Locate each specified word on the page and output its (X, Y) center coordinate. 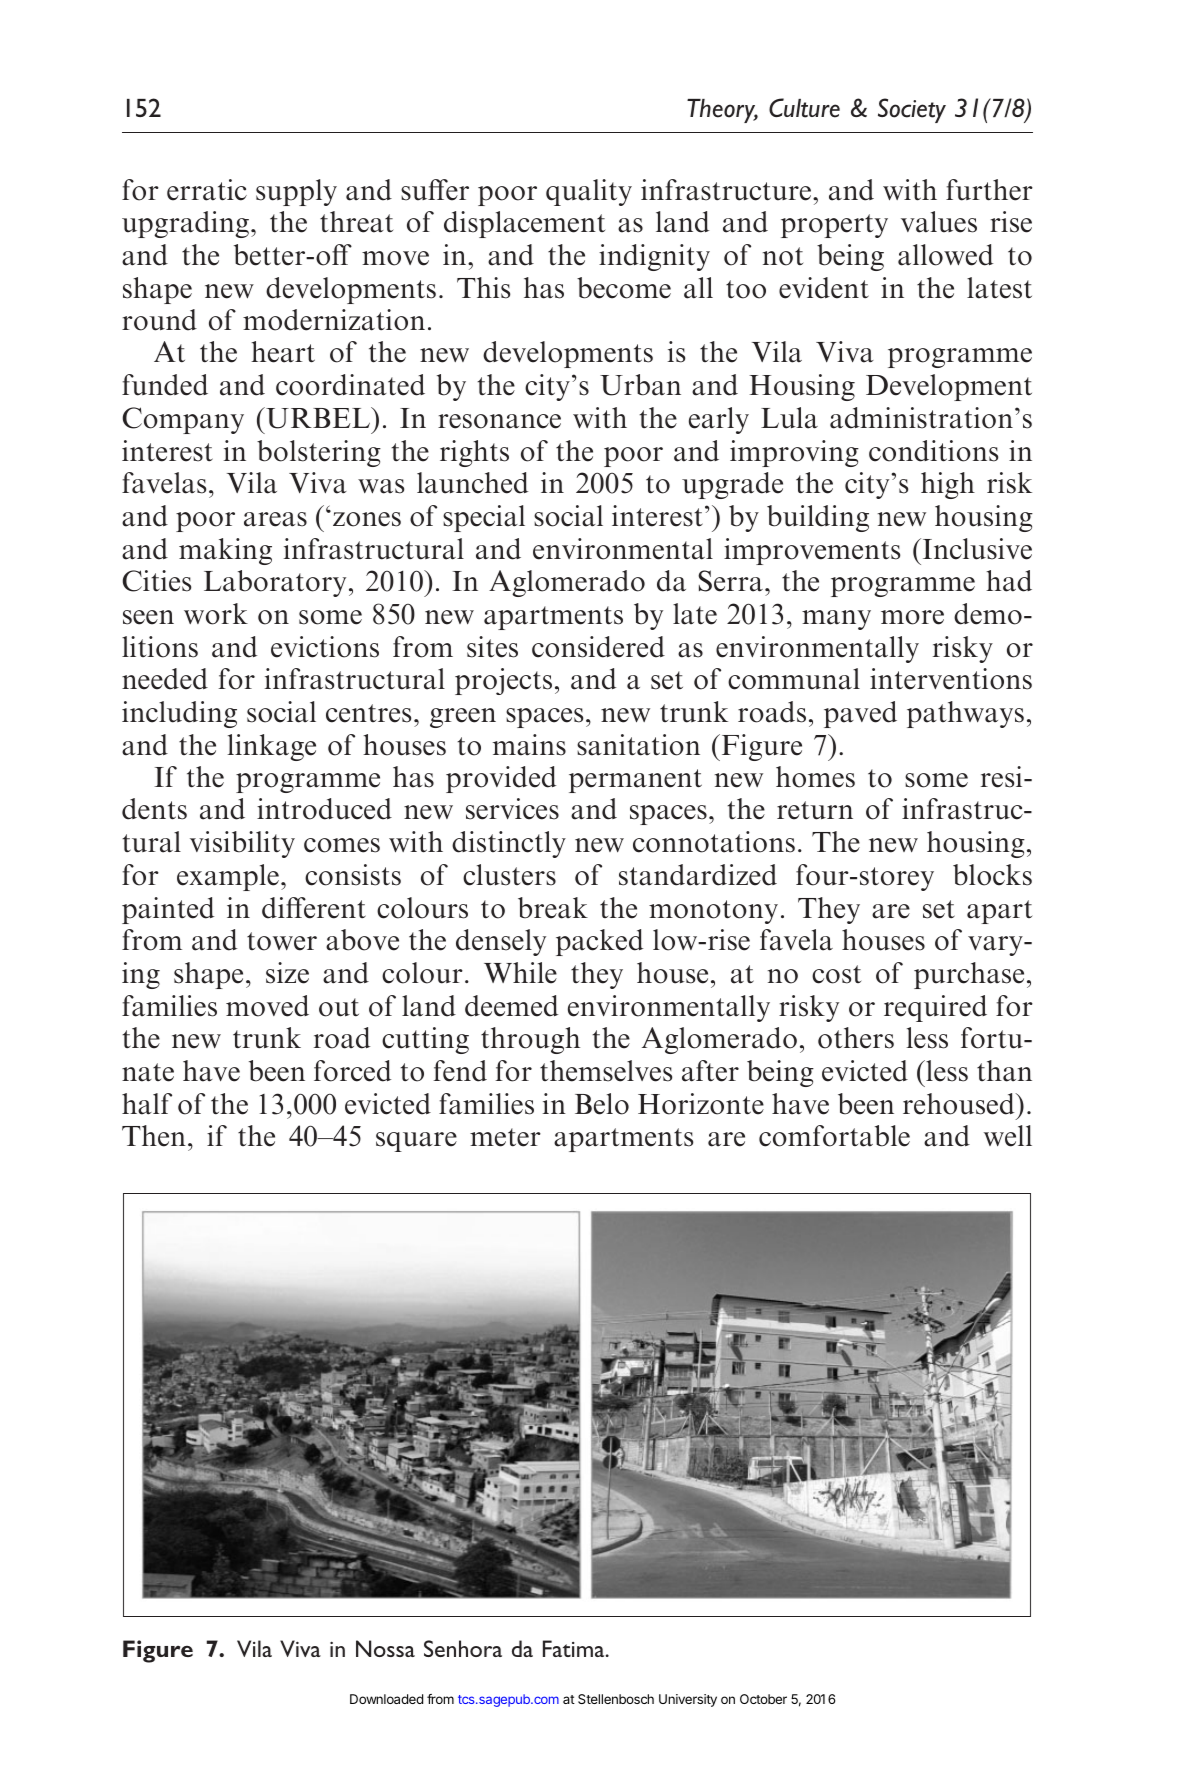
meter (505, 1137)
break (553, 908)
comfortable (834, 1136)
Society (912, 110)
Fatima (575, 1648)
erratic (207, 190)
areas (275, 519)
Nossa (385, 1648)
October (763, 1699)
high (948, 485)
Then (154, 1136)
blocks (992, 875)
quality (589, 192)
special (484, 518)
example (228, 877)
